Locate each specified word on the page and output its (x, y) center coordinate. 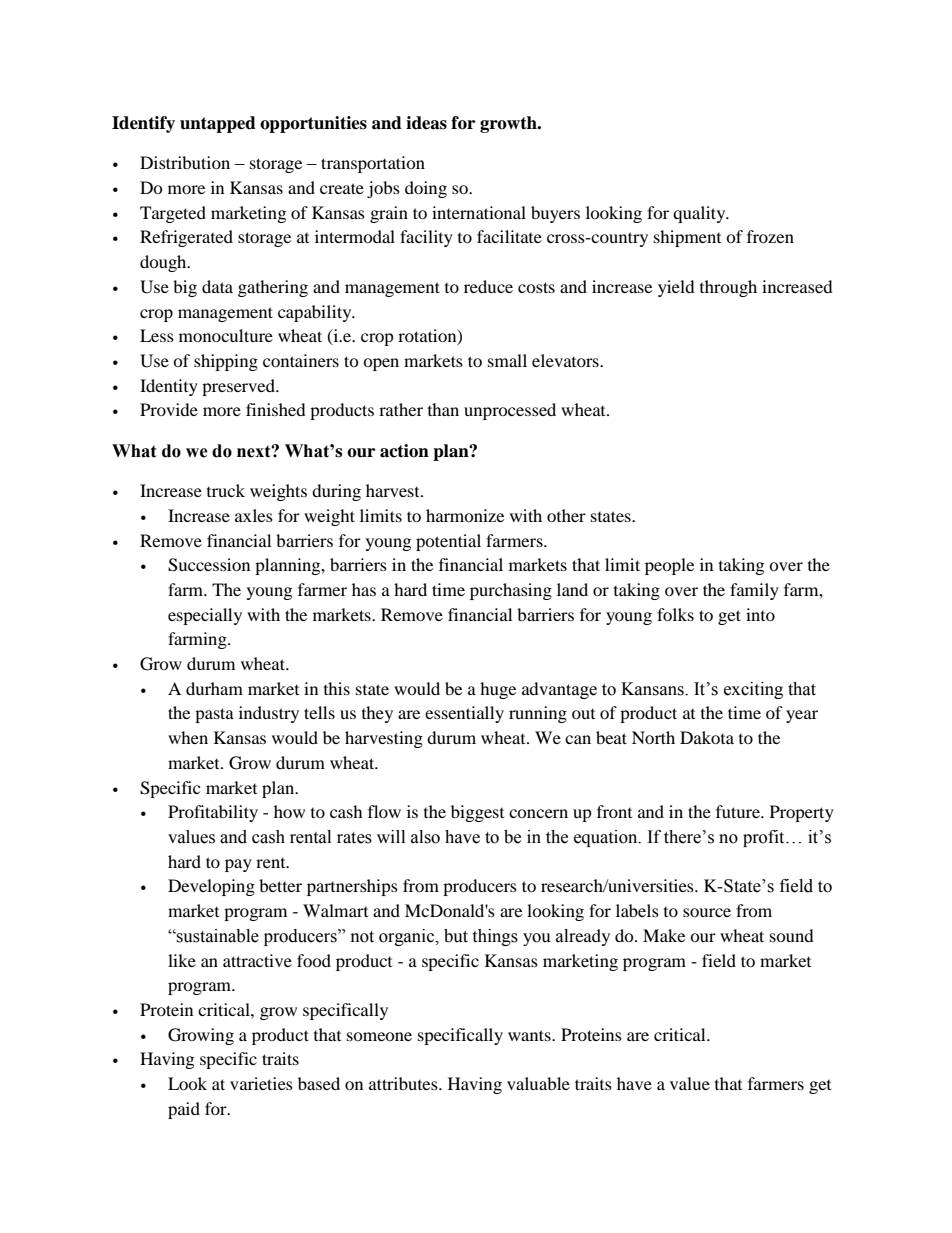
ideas (426, 123)
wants (530, 1035)
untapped (218, 124)
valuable (538, 1083)
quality (700, 214)
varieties (261, 1083)
